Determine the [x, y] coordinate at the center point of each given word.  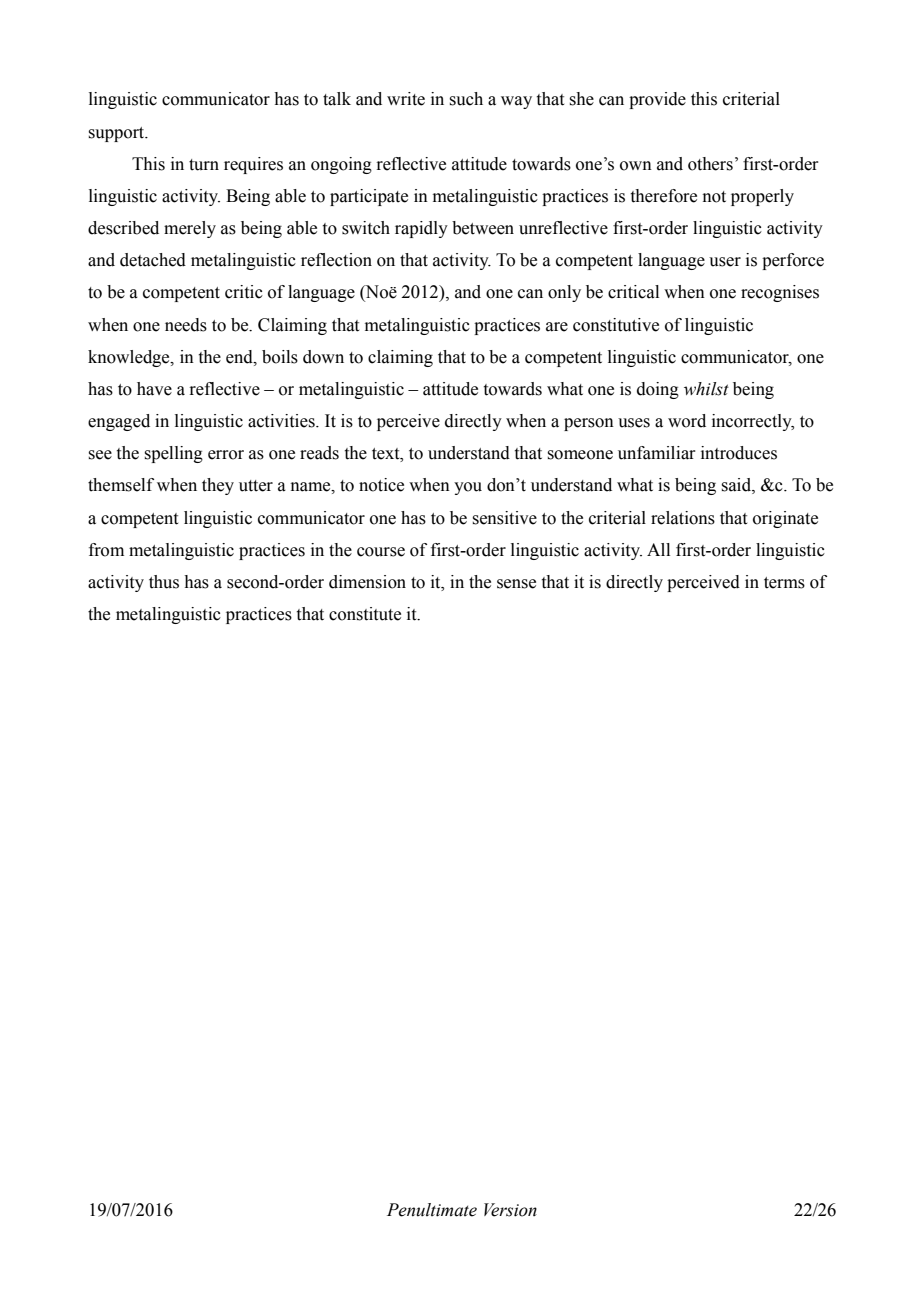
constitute [365, 614]
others [710, 164]
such [466, 99]
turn [204, 165]
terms [784, 583]
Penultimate [432, 1210]
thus [164, 582]
